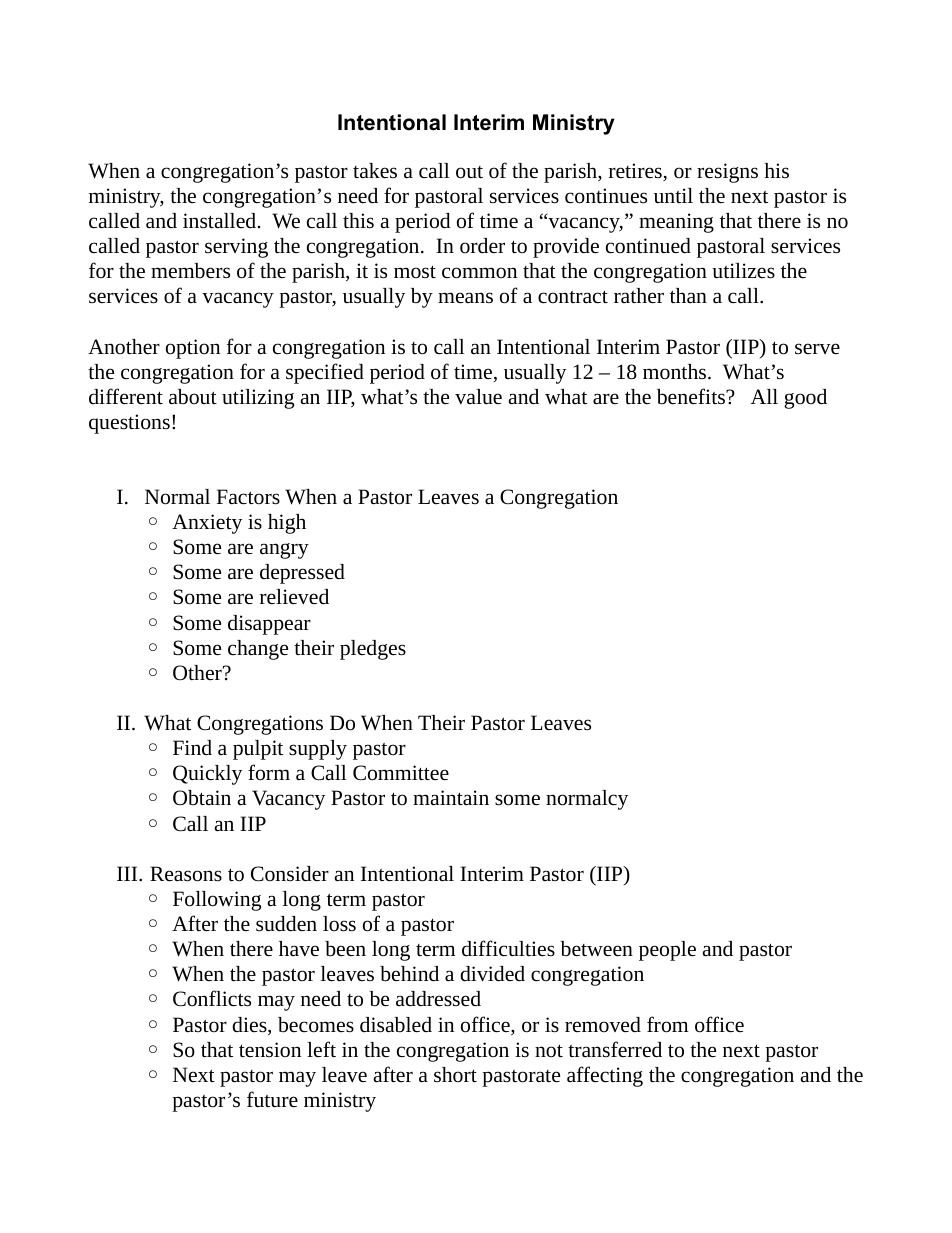  What do you see at coordinates (455, 1074) in the screenshot?
I see `short` at bounding box center [455, 1074].
